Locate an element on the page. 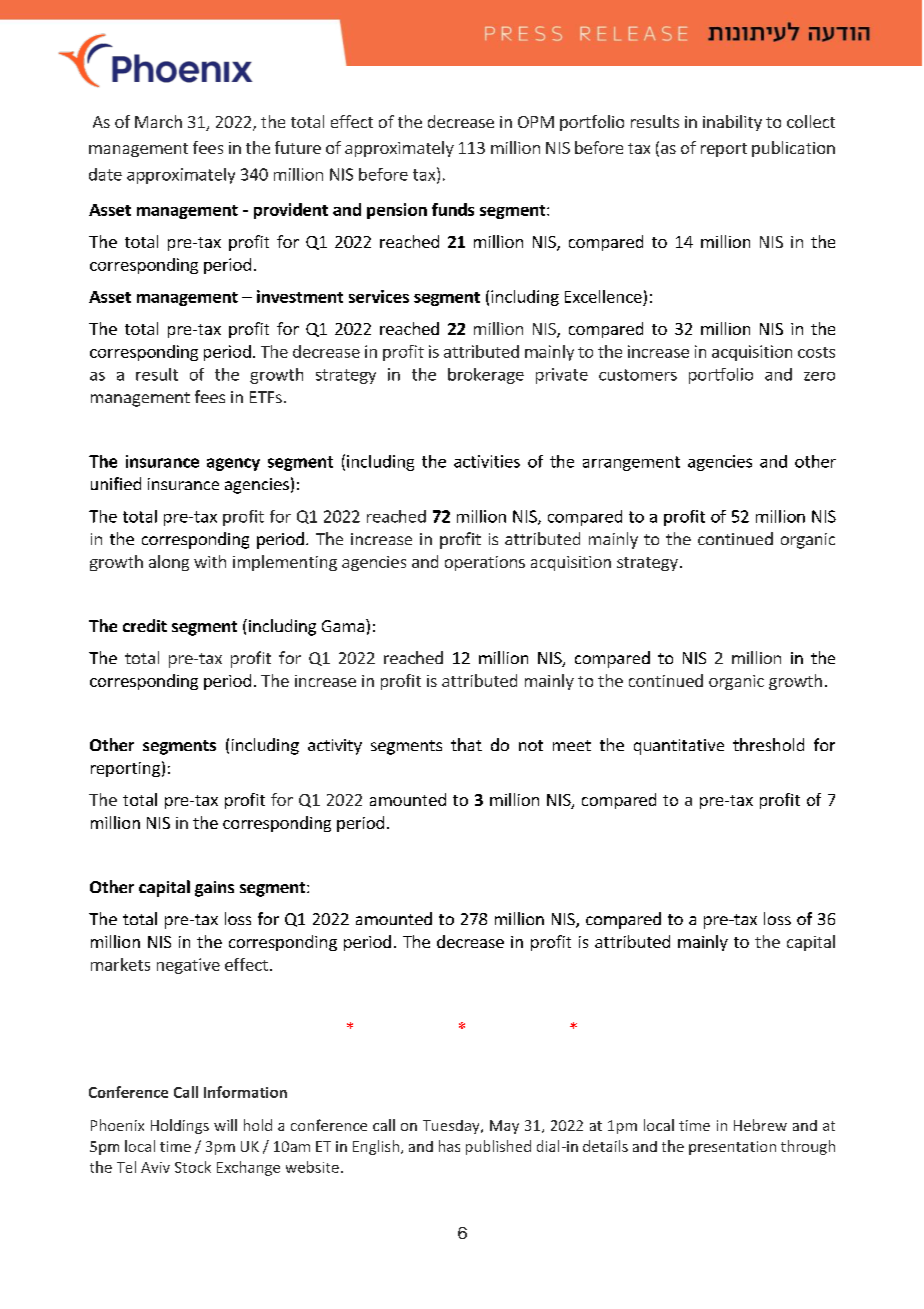 This document has width=924, height=1309. meet is located at coordinates (572, 745).
